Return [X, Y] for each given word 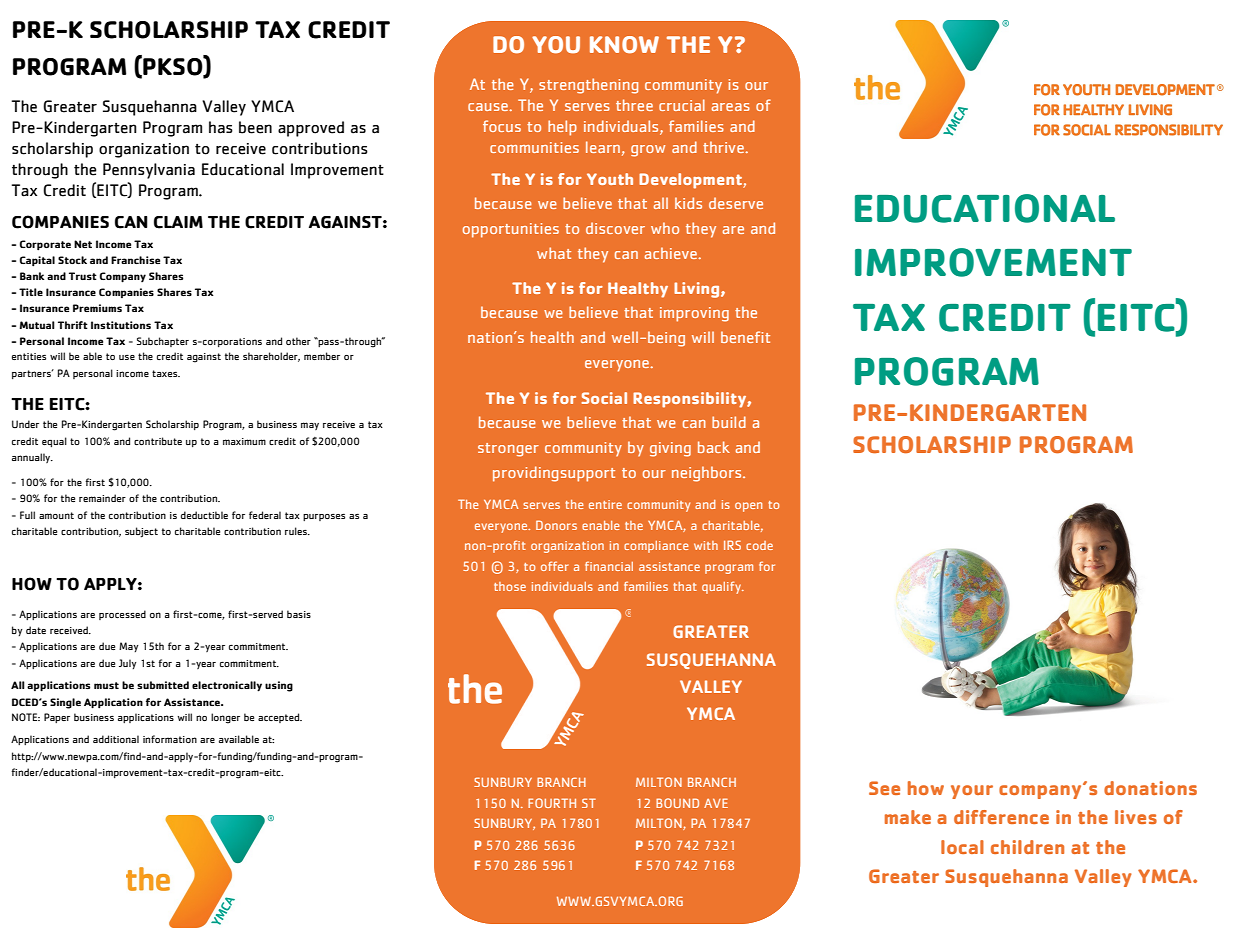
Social [604, 398]
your [972, 792]
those [510, 586]
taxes [166, 373]
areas [731, 107]
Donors [556, 525]
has [221, 127]
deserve [736, 203]
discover [615, 228]
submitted [163, 685]
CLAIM [178, 222]
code [759, 545]
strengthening [588, 86]
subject [141, 532]
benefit [745, 337]
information [170, 739]
